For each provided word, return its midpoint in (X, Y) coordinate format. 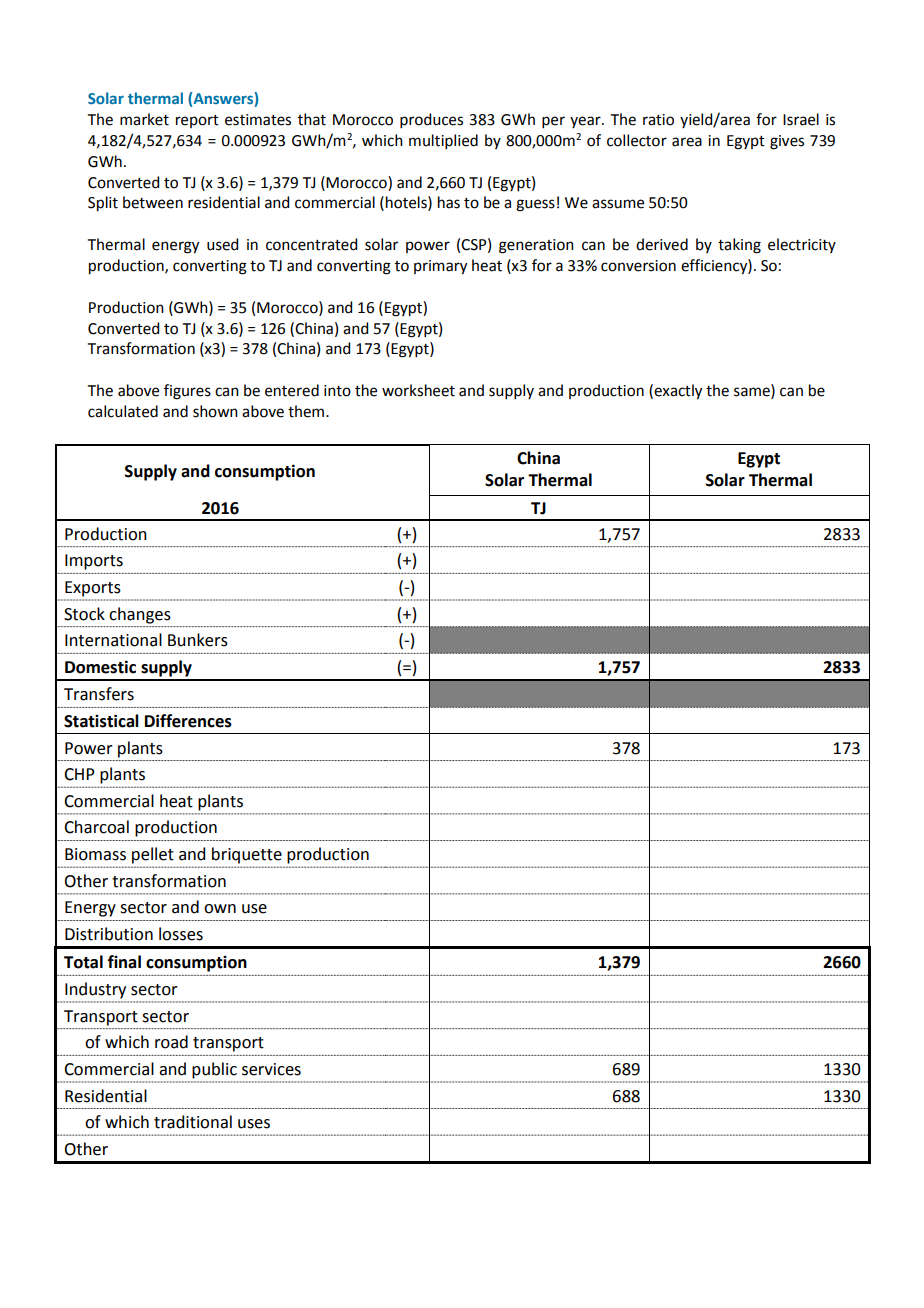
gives (787, 142)
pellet (153, 855)
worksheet (418, 390)
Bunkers (198, 640)
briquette (247, 855)
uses (254, 1124)
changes (140, 615)
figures (187, 392)
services (271, 1069)
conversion (638, 266)
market (144, 119)
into (337, 391)
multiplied (443, 141)
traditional (193, 1122)
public (214, 1070)
